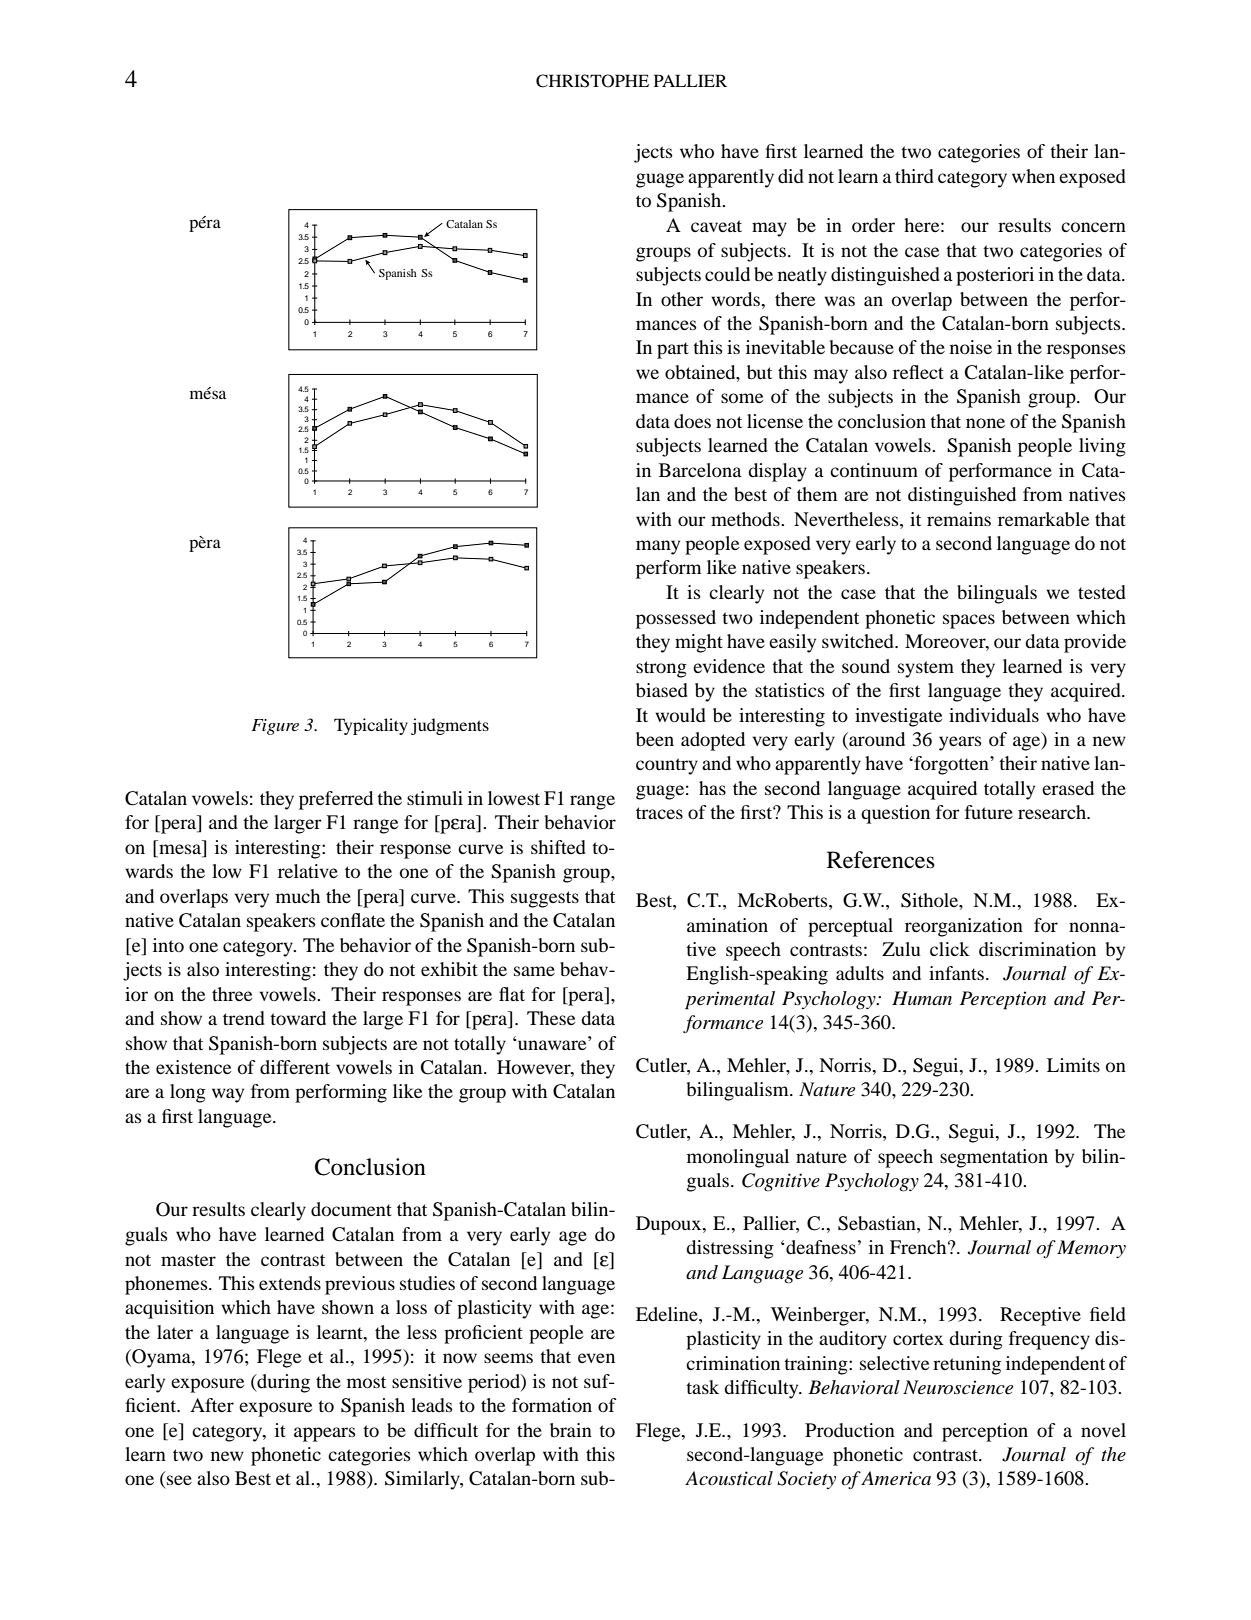  Describe the element at coordinates (325, 1434) in the screenshot. I see `appears` at that location.
